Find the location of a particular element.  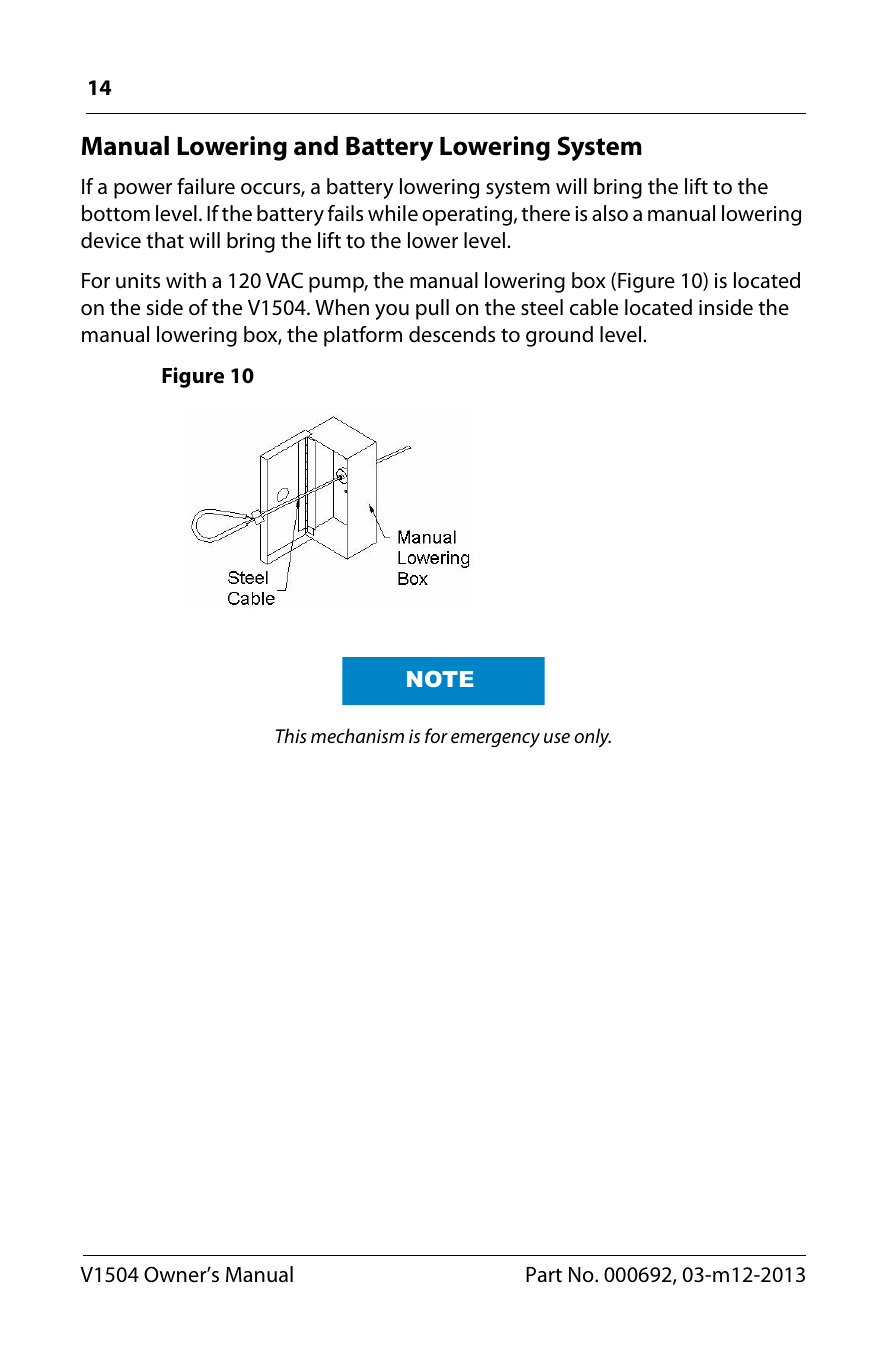

This is located at coordinates (291, 735).
